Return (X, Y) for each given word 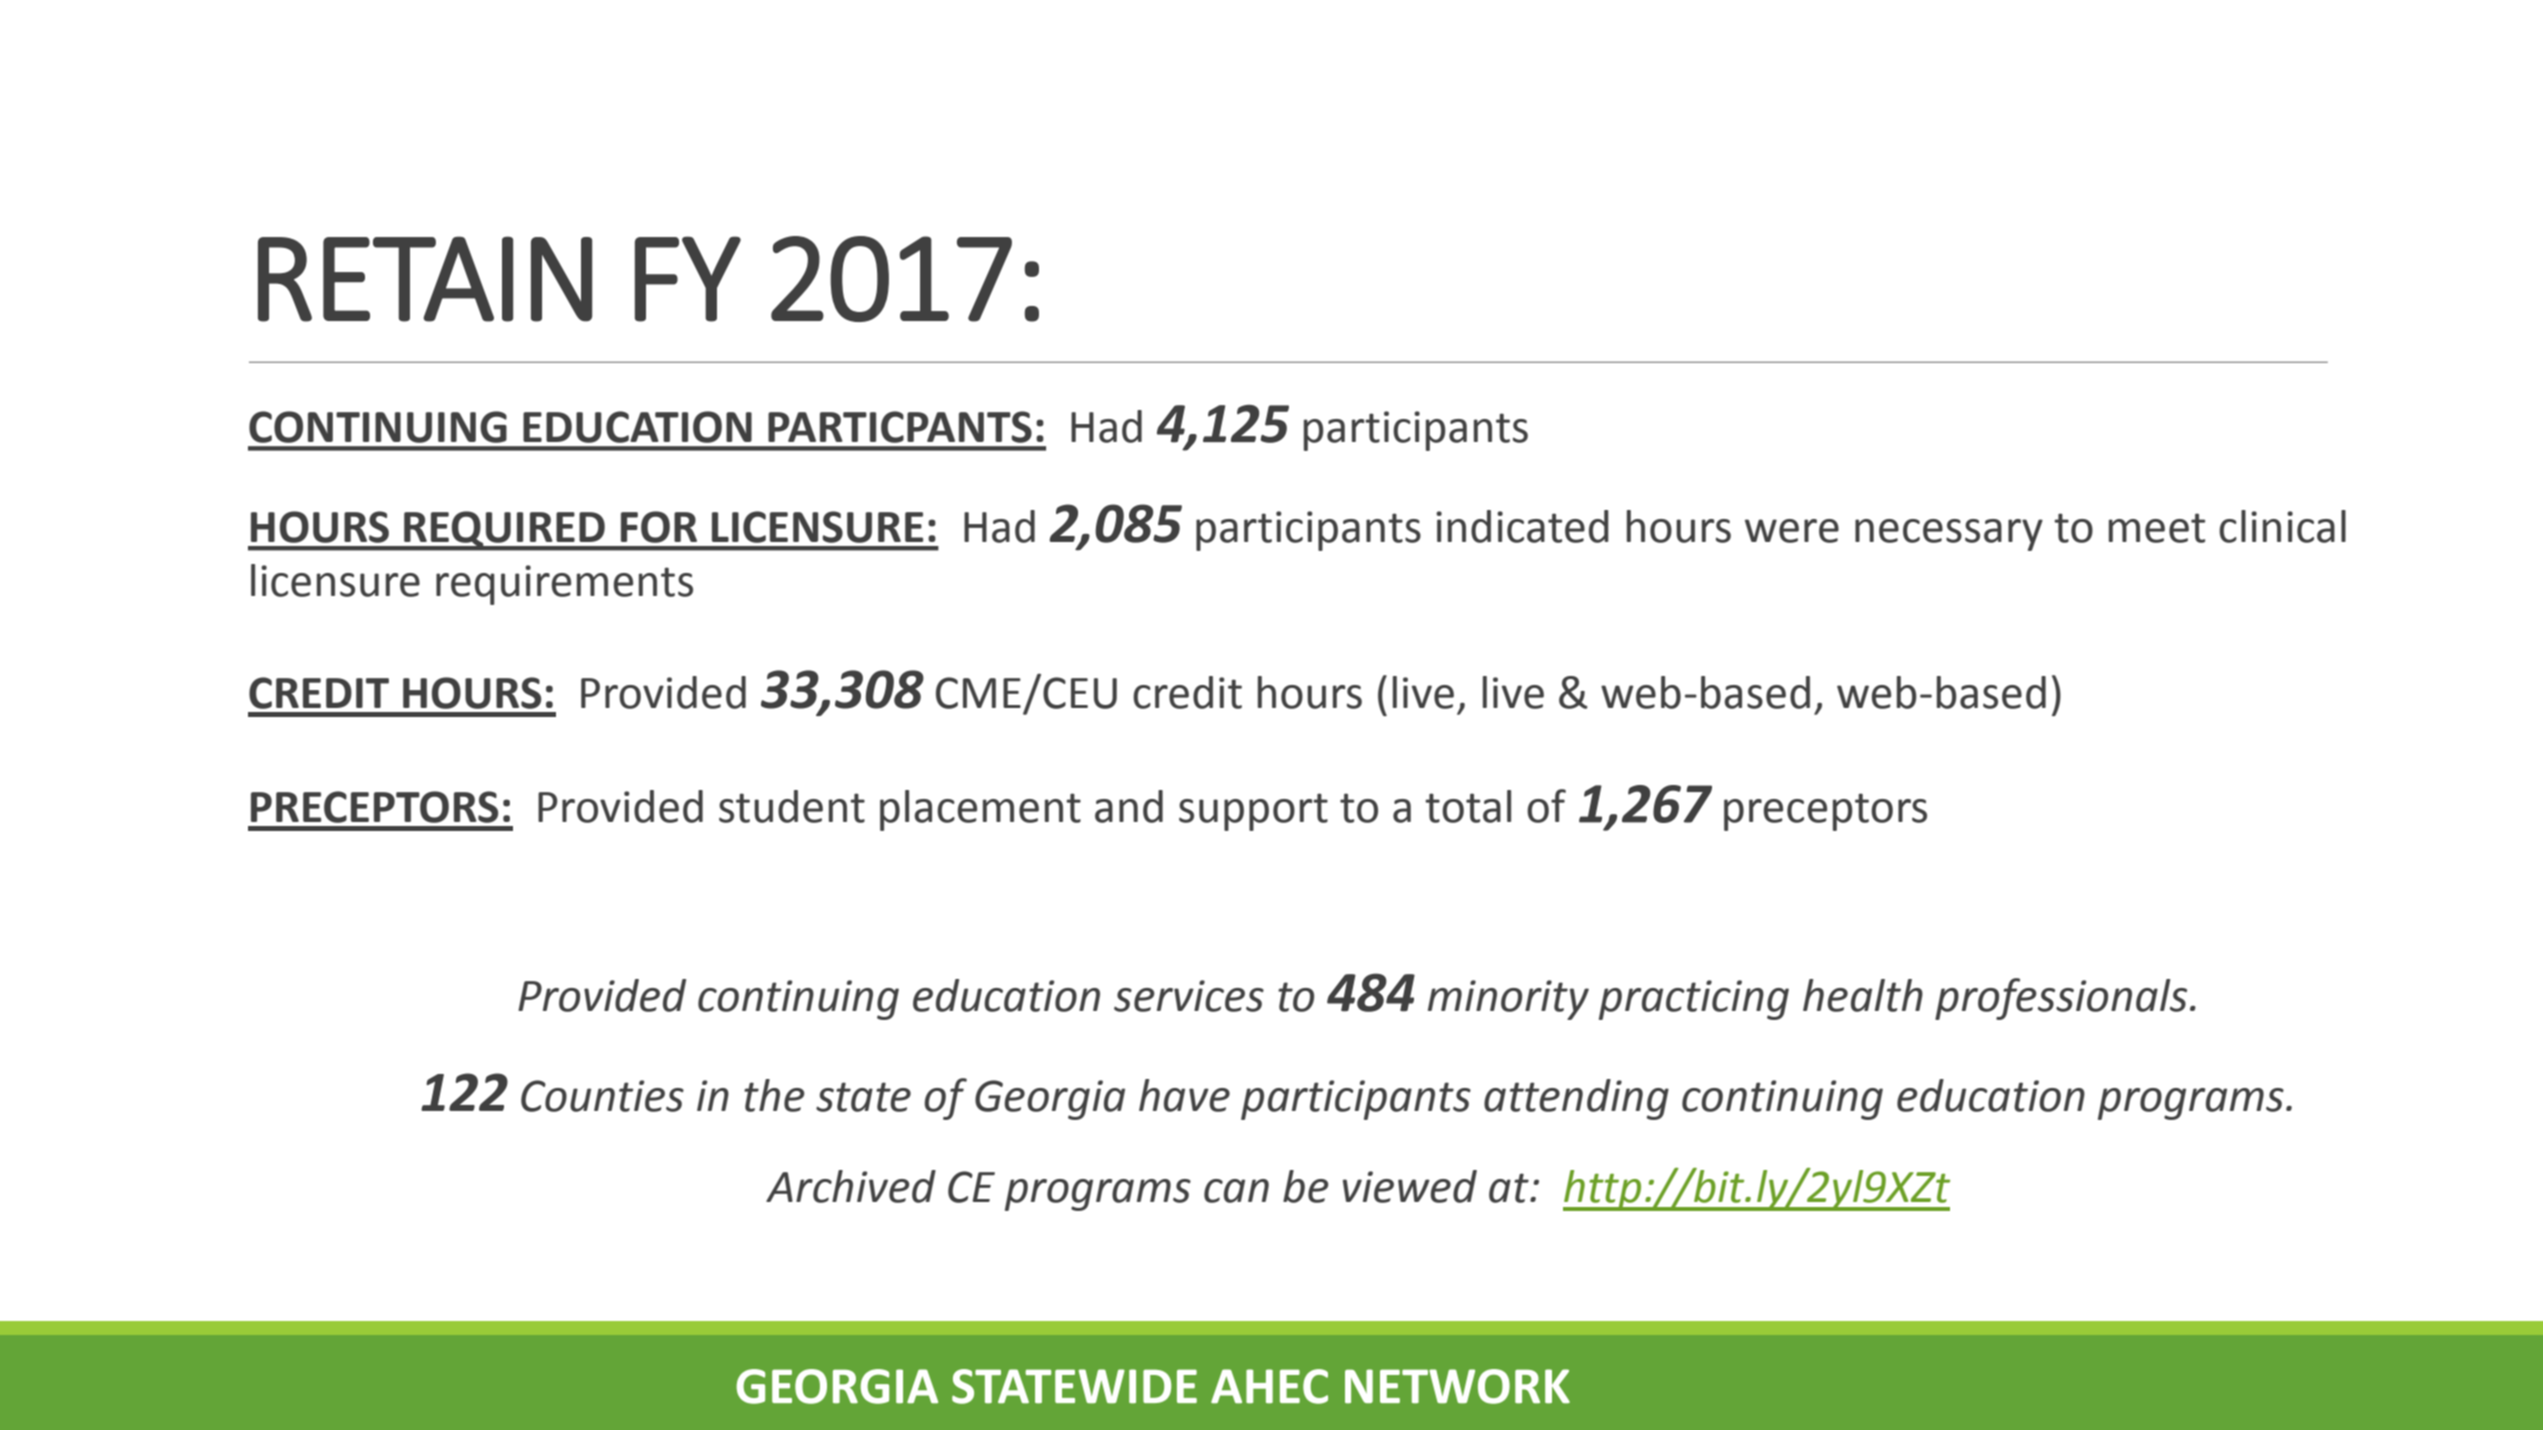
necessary (1949, 535)
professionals (2061, 999)
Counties (602, 1096)
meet (2157, 528)
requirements (564, 585)
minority (1508, 1000)
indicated (1522, 526)
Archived (851, 1186)
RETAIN (425, 279)
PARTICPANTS (900, 427)
